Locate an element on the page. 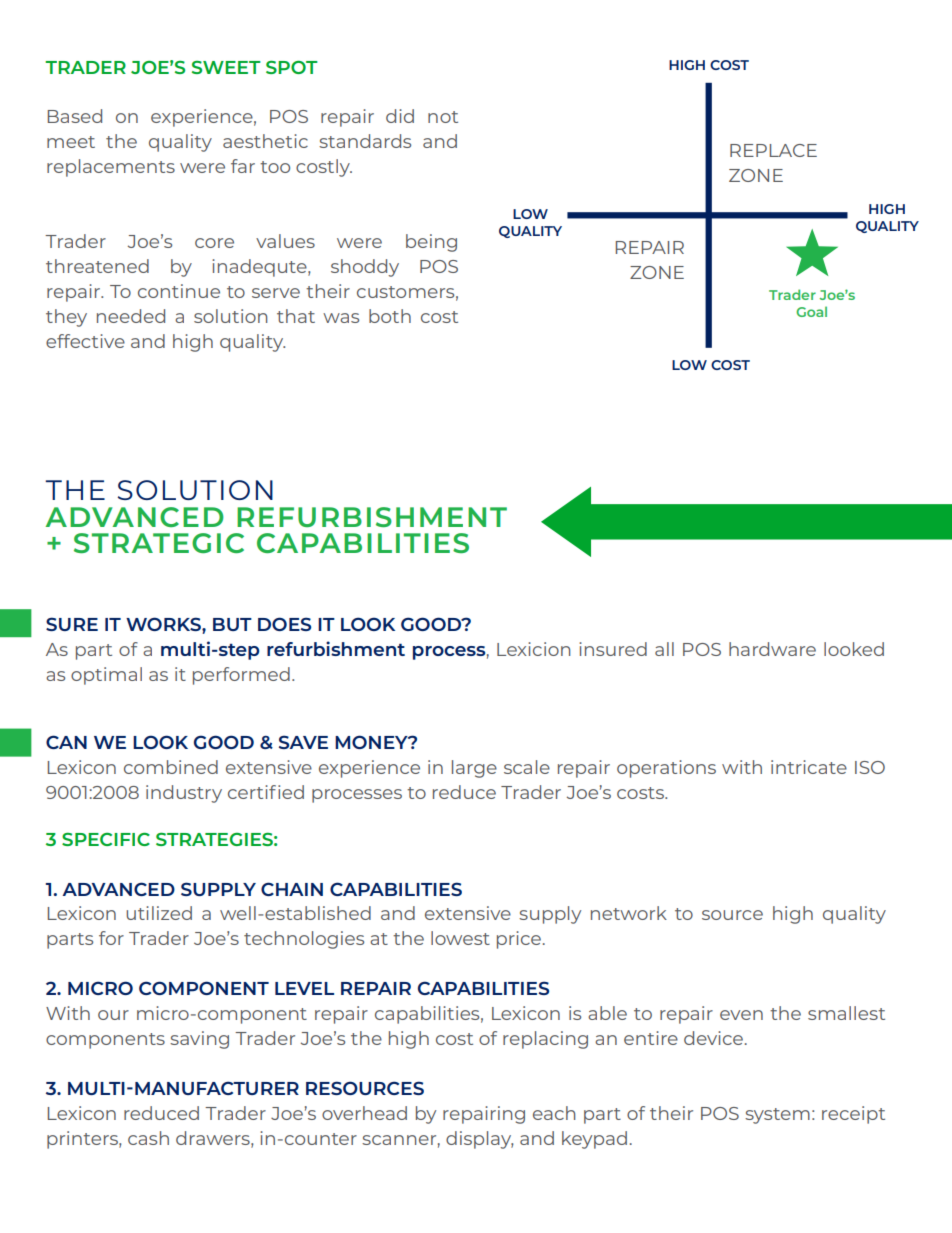 This image has width=952, height=1233. cash is located at coordinates (148, 1138).
